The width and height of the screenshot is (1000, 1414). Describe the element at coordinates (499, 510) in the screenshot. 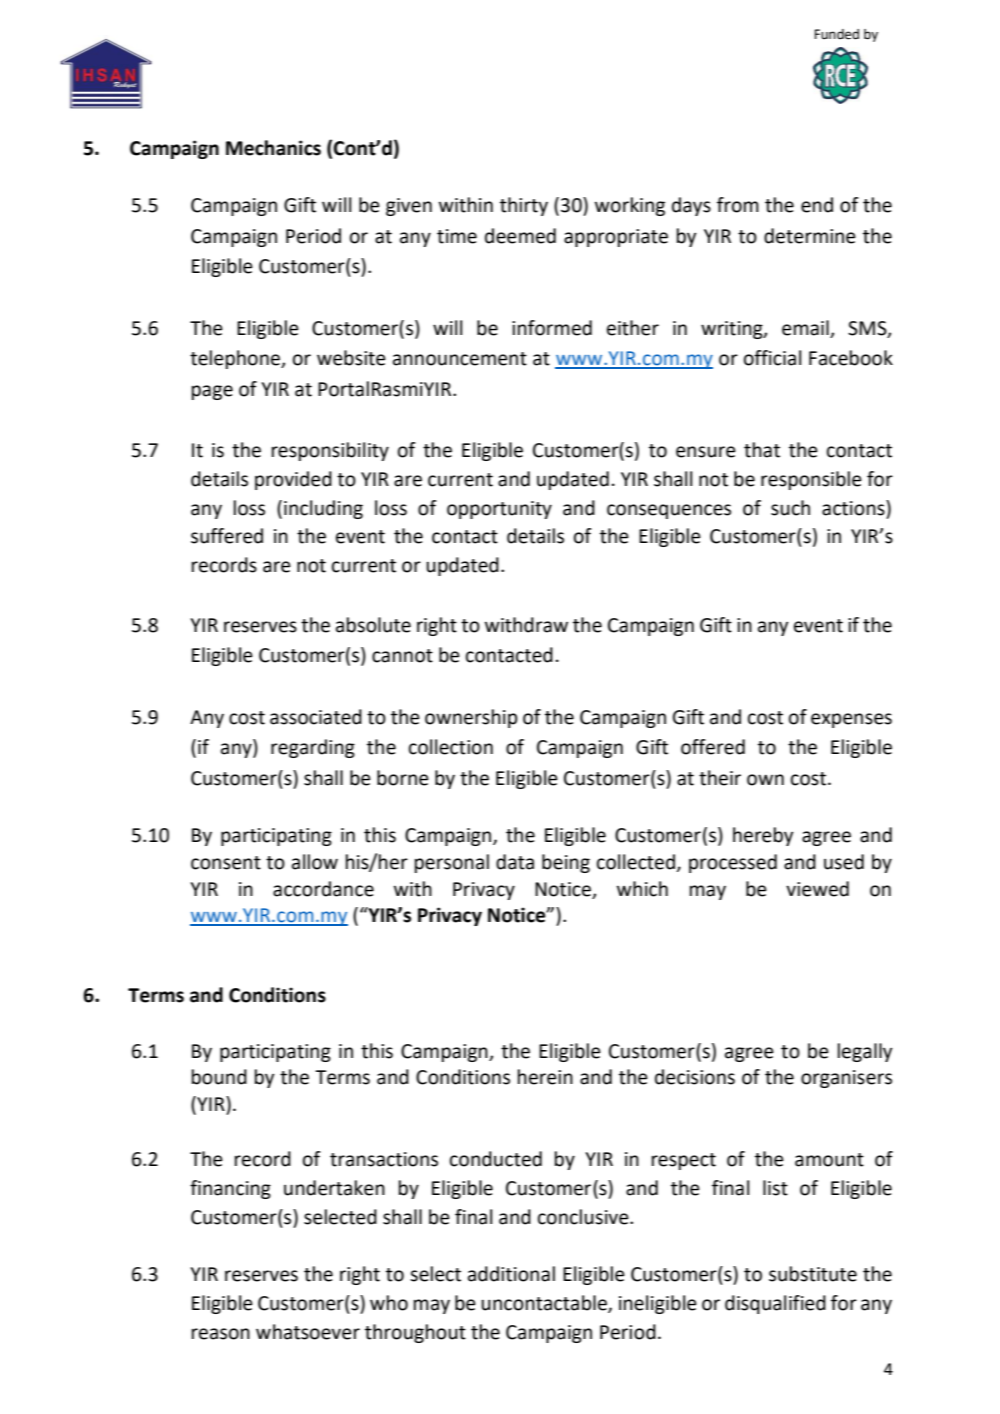

I see `opportunity` at that location.
